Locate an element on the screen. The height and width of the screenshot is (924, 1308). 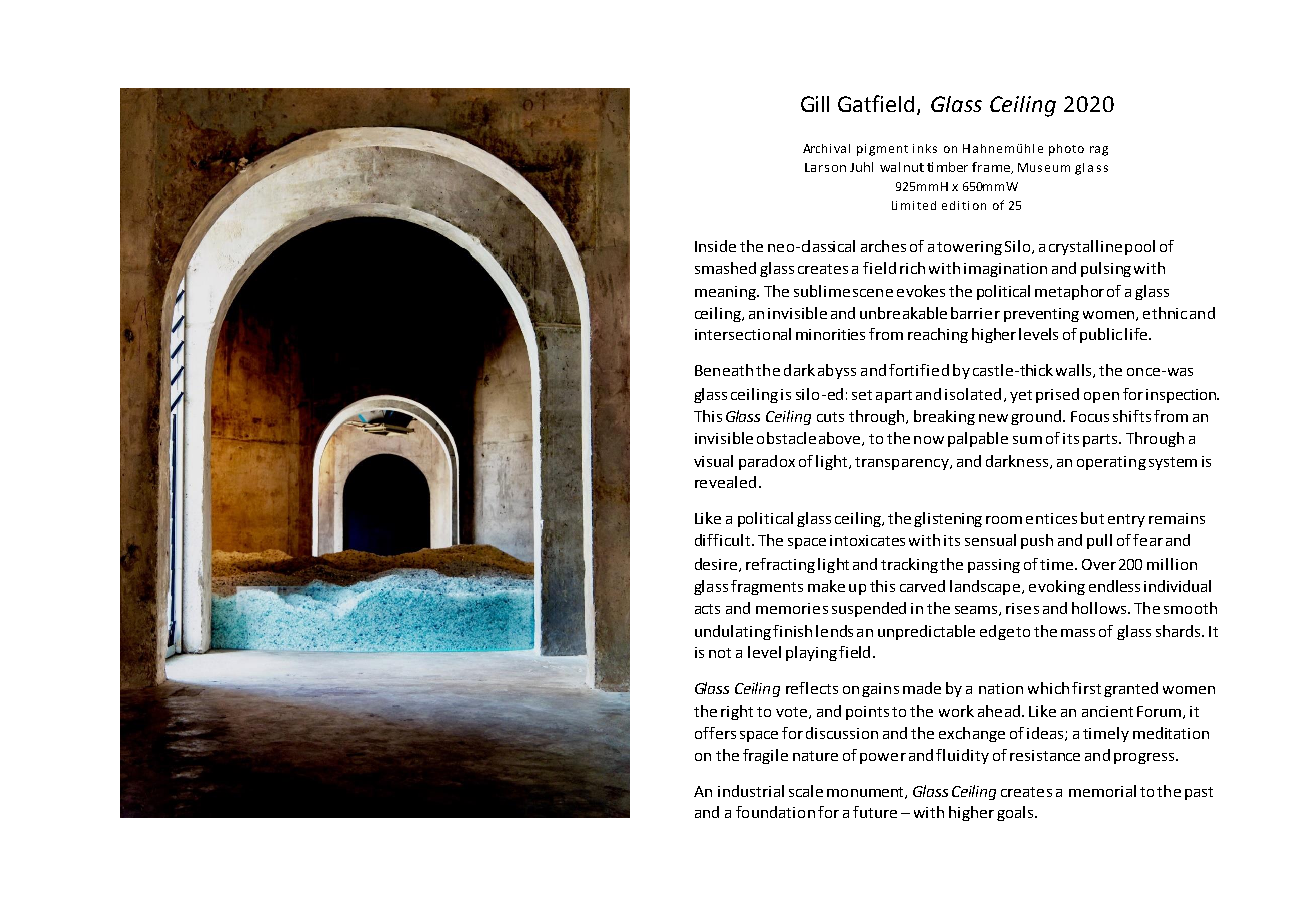
fluidity is located at coordinates (962, 756).
